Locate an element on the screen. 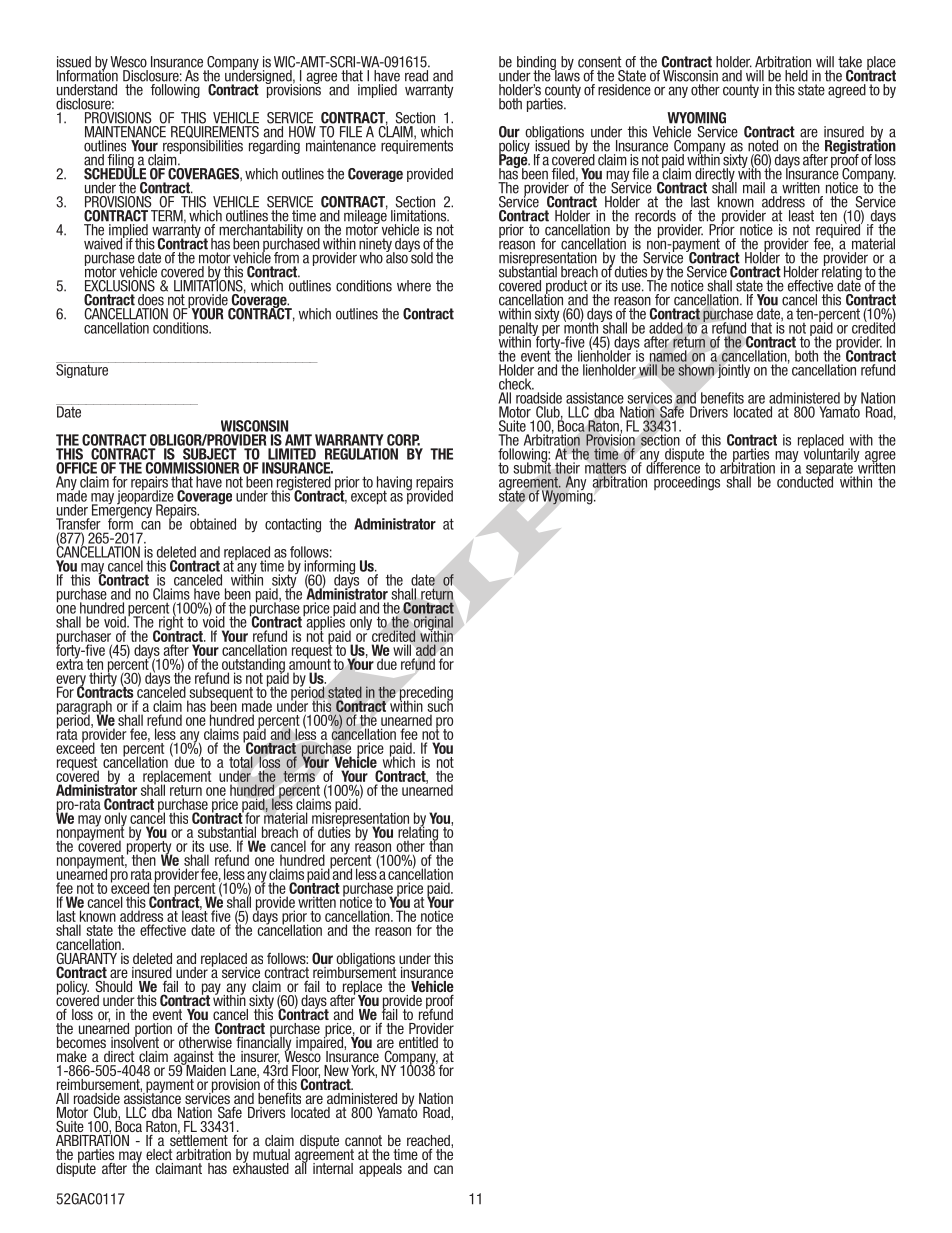 This screenshot has height=1233, width=952. cannot is located at coordinates (363, 1140).
